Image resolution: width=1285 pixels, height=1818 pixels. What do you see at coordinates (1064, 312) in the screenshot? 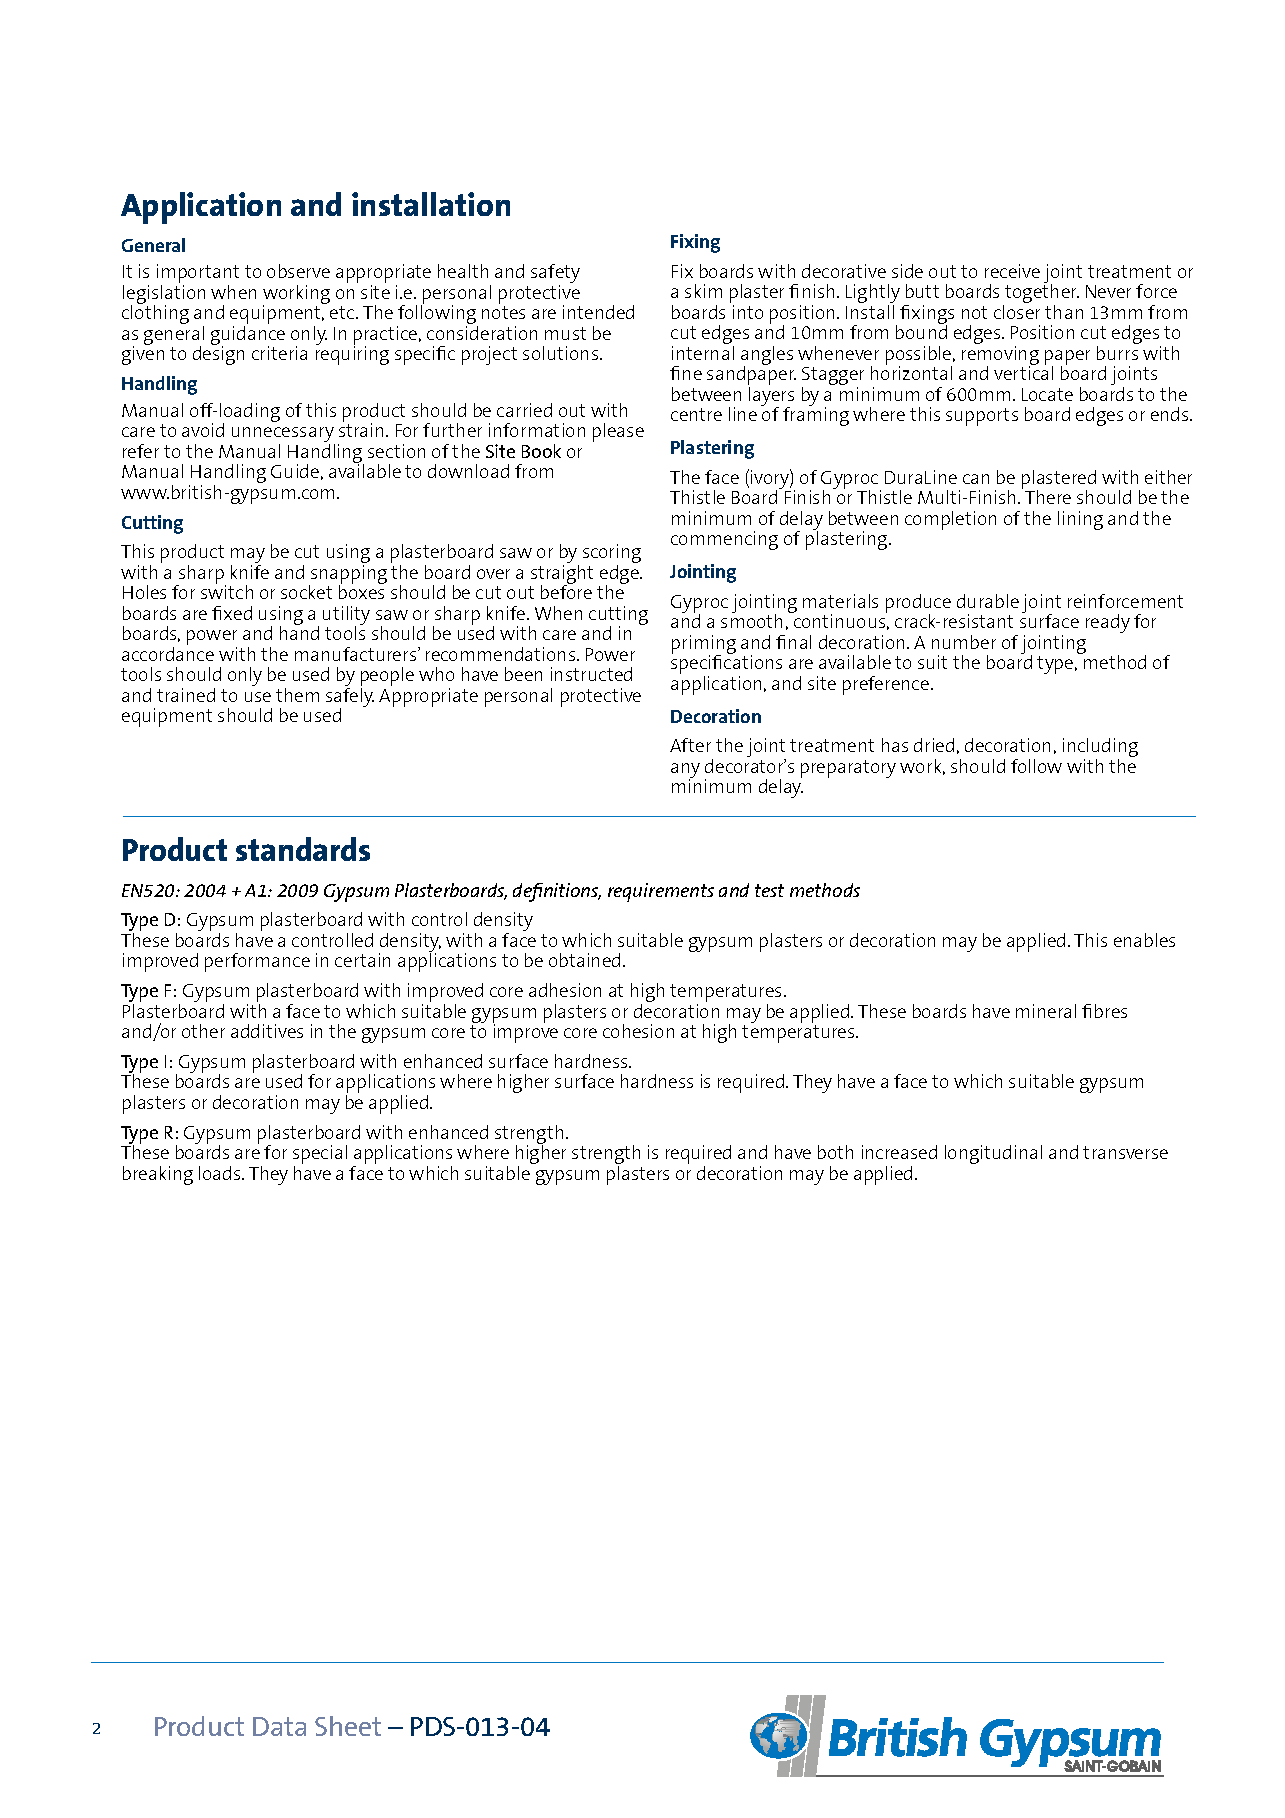
I see `than` at bounding box center [1064, 312].
